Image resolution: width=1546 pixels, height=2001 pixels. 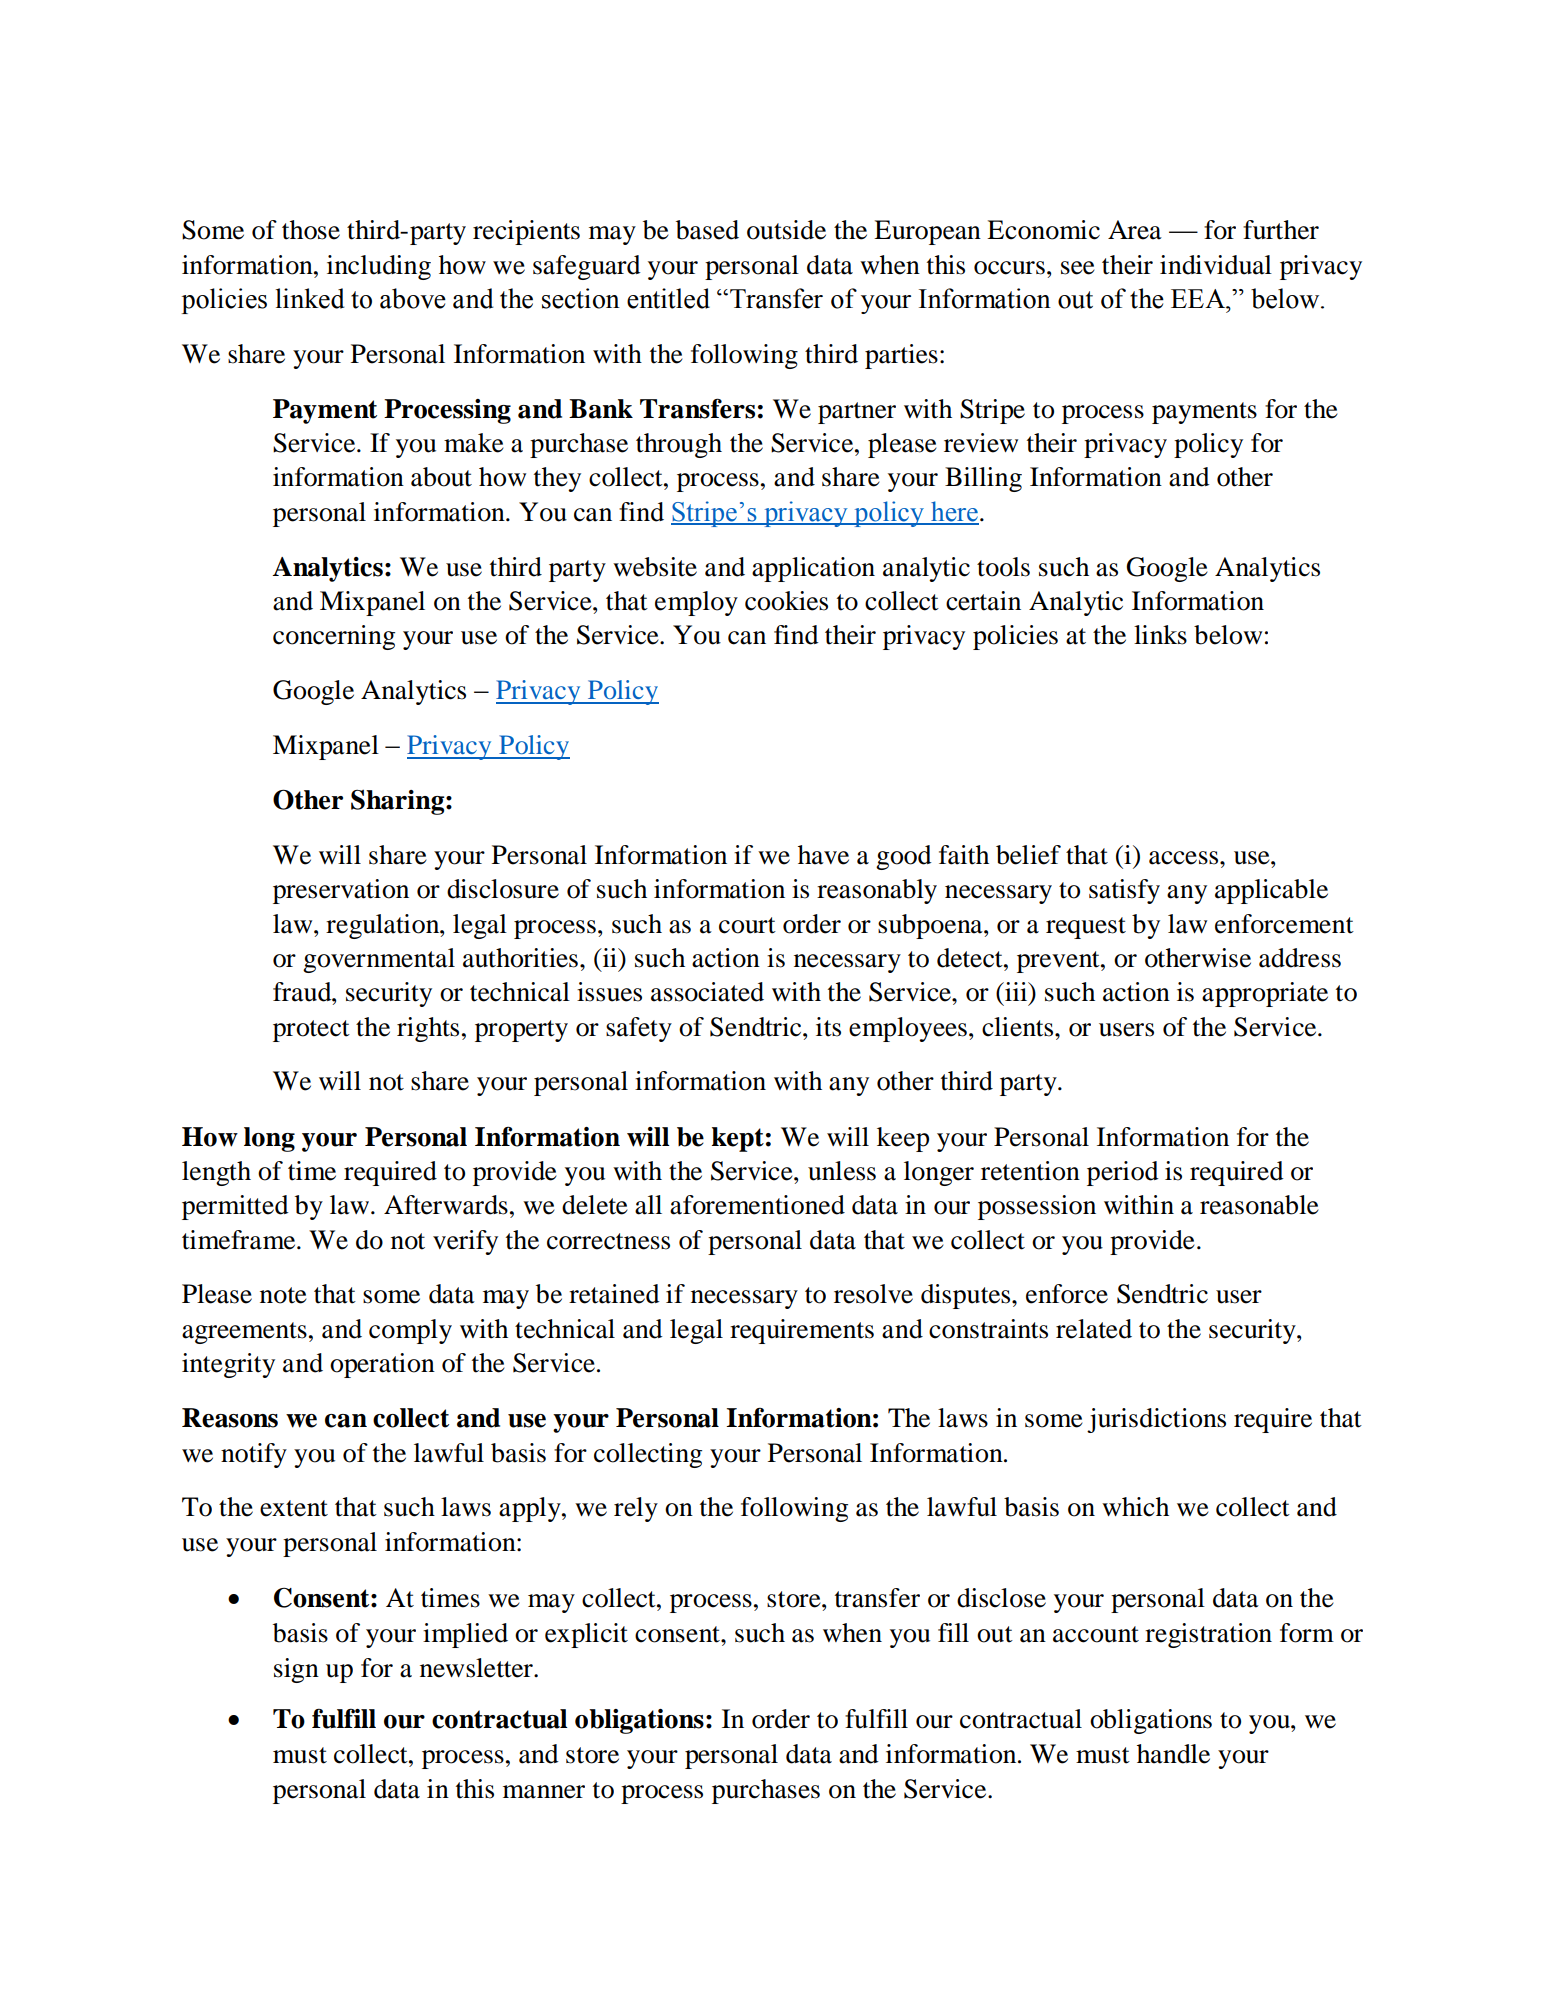 What do you see at coordinates (544, 1792) in the image?
I see `manner` at bounding box center [544, 1792].
